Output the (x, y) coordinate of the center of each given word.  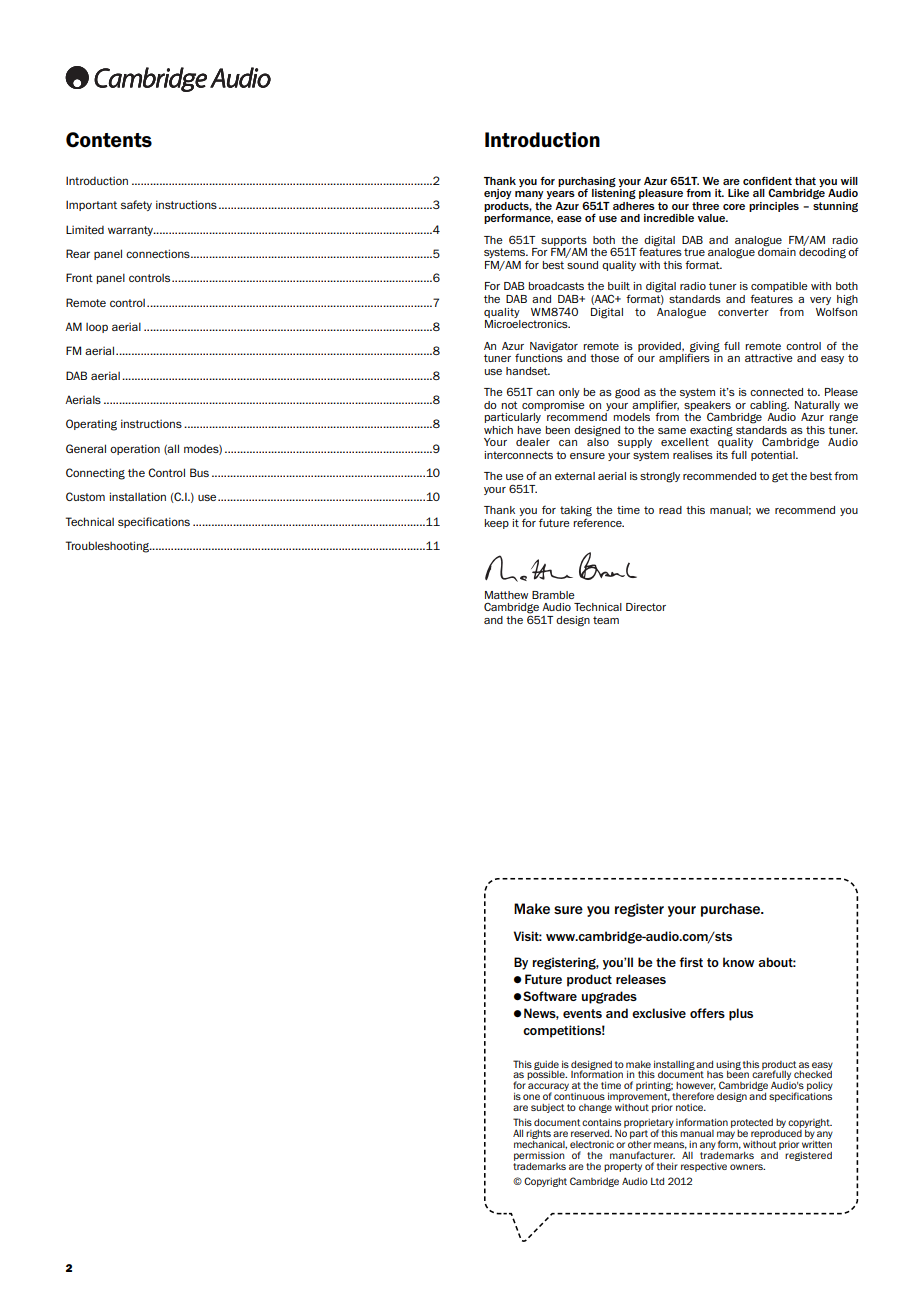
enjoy (498, 194)
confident (767, 180)
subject (547, 1108)
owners (747, 1167)
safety (136, 205)
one (531, 1097)
